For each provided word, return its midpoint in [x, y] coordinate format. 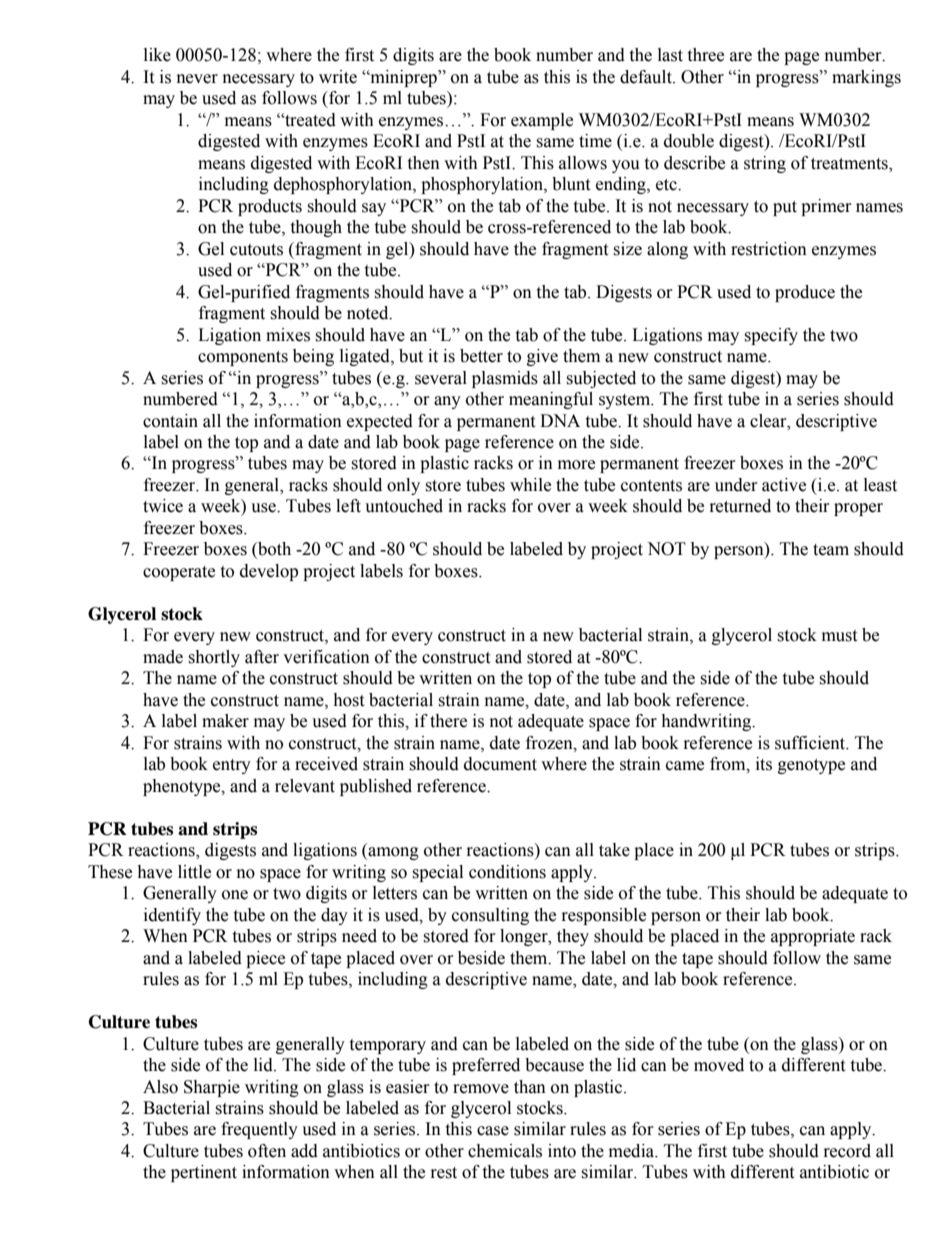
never [197, 79]
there [448, 721]
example [542, 121]
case [493, 1131]
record [847, 1151]
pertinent [204, 1173]
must [839, 636]
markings [866, 78]
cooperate [179, 573]
